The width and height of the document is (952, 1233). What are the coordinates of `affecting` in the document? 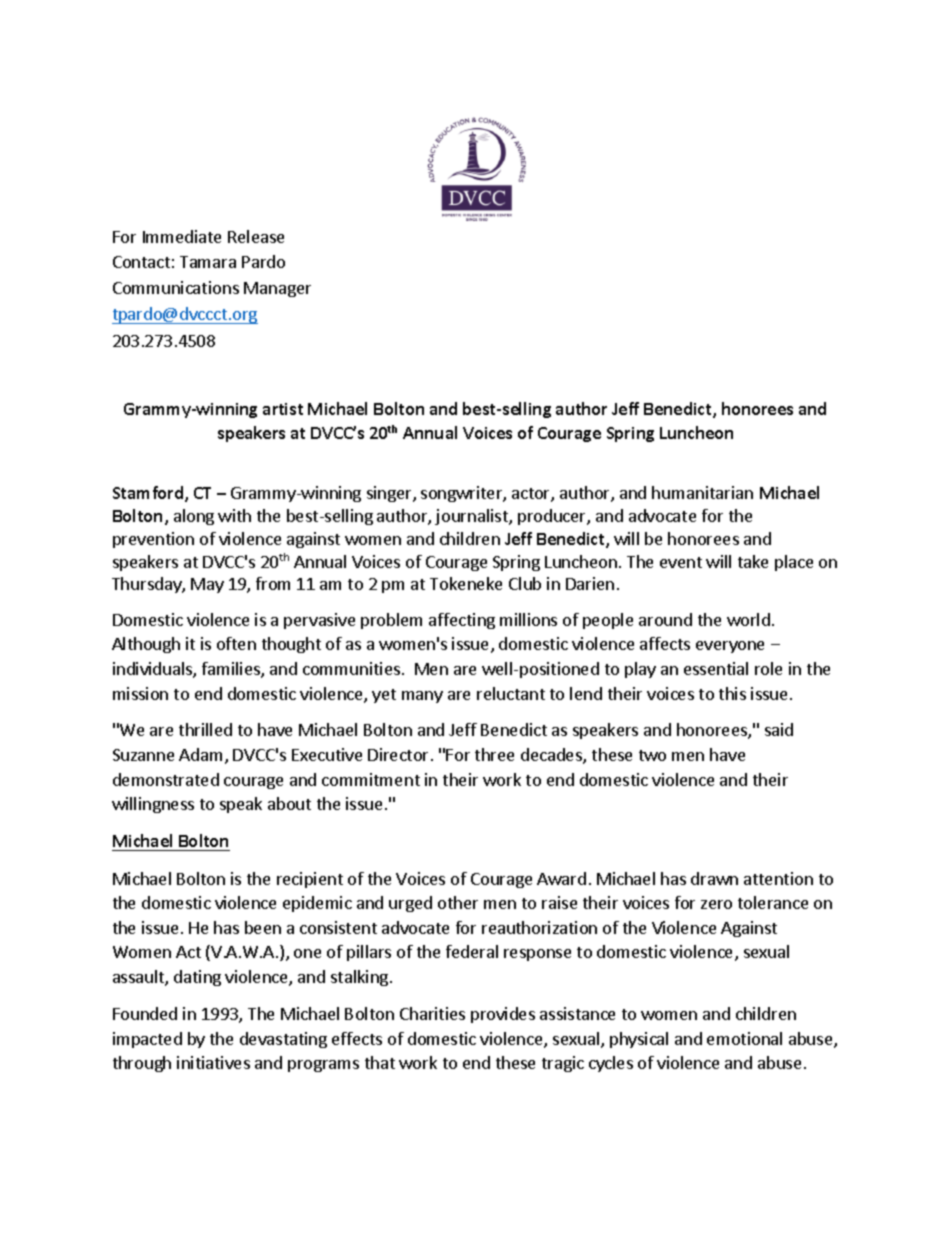 It's located at (462, 621).
